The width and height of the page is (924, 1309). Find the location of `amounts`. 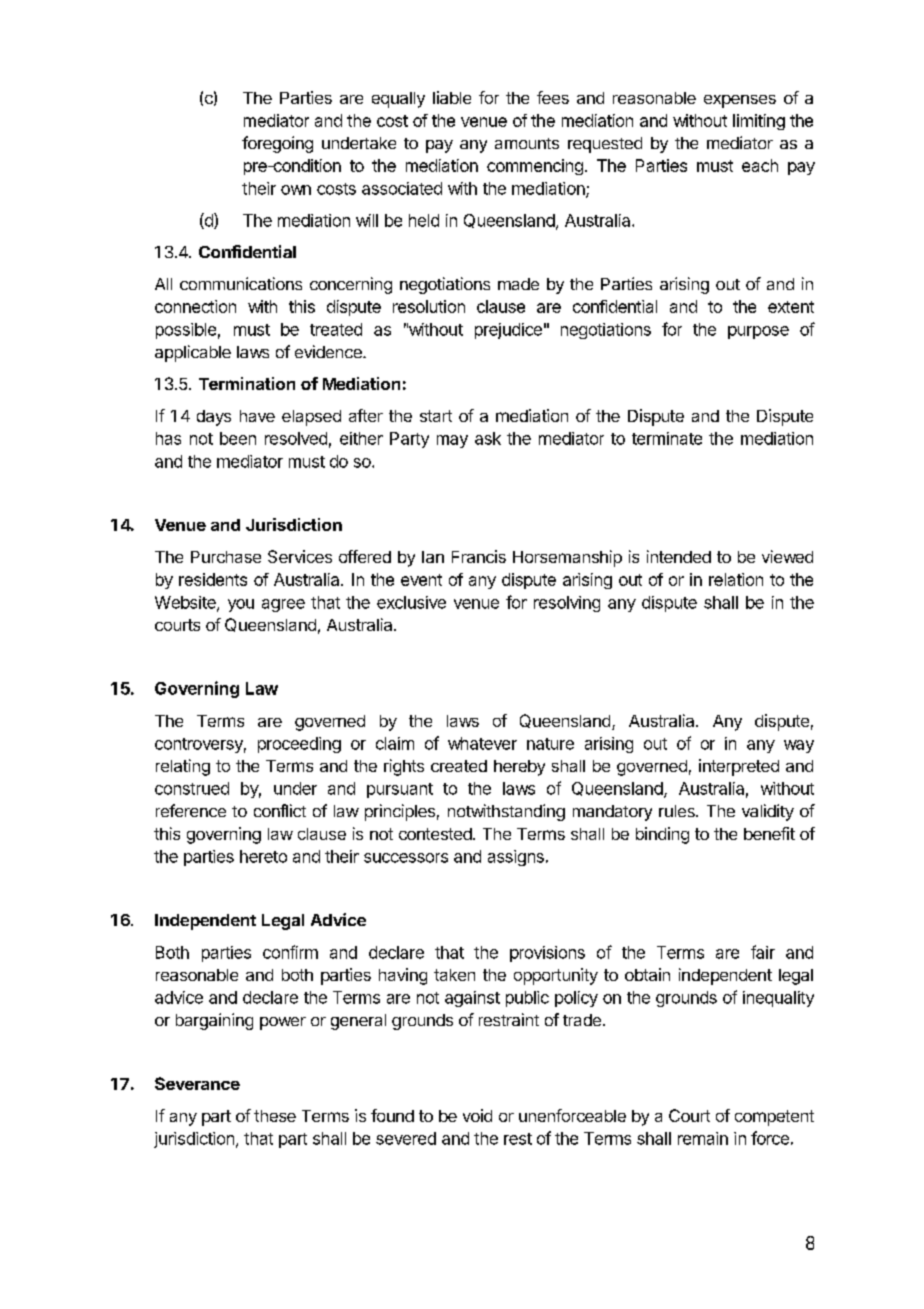

amounts is located at coordinates (527, 143).
